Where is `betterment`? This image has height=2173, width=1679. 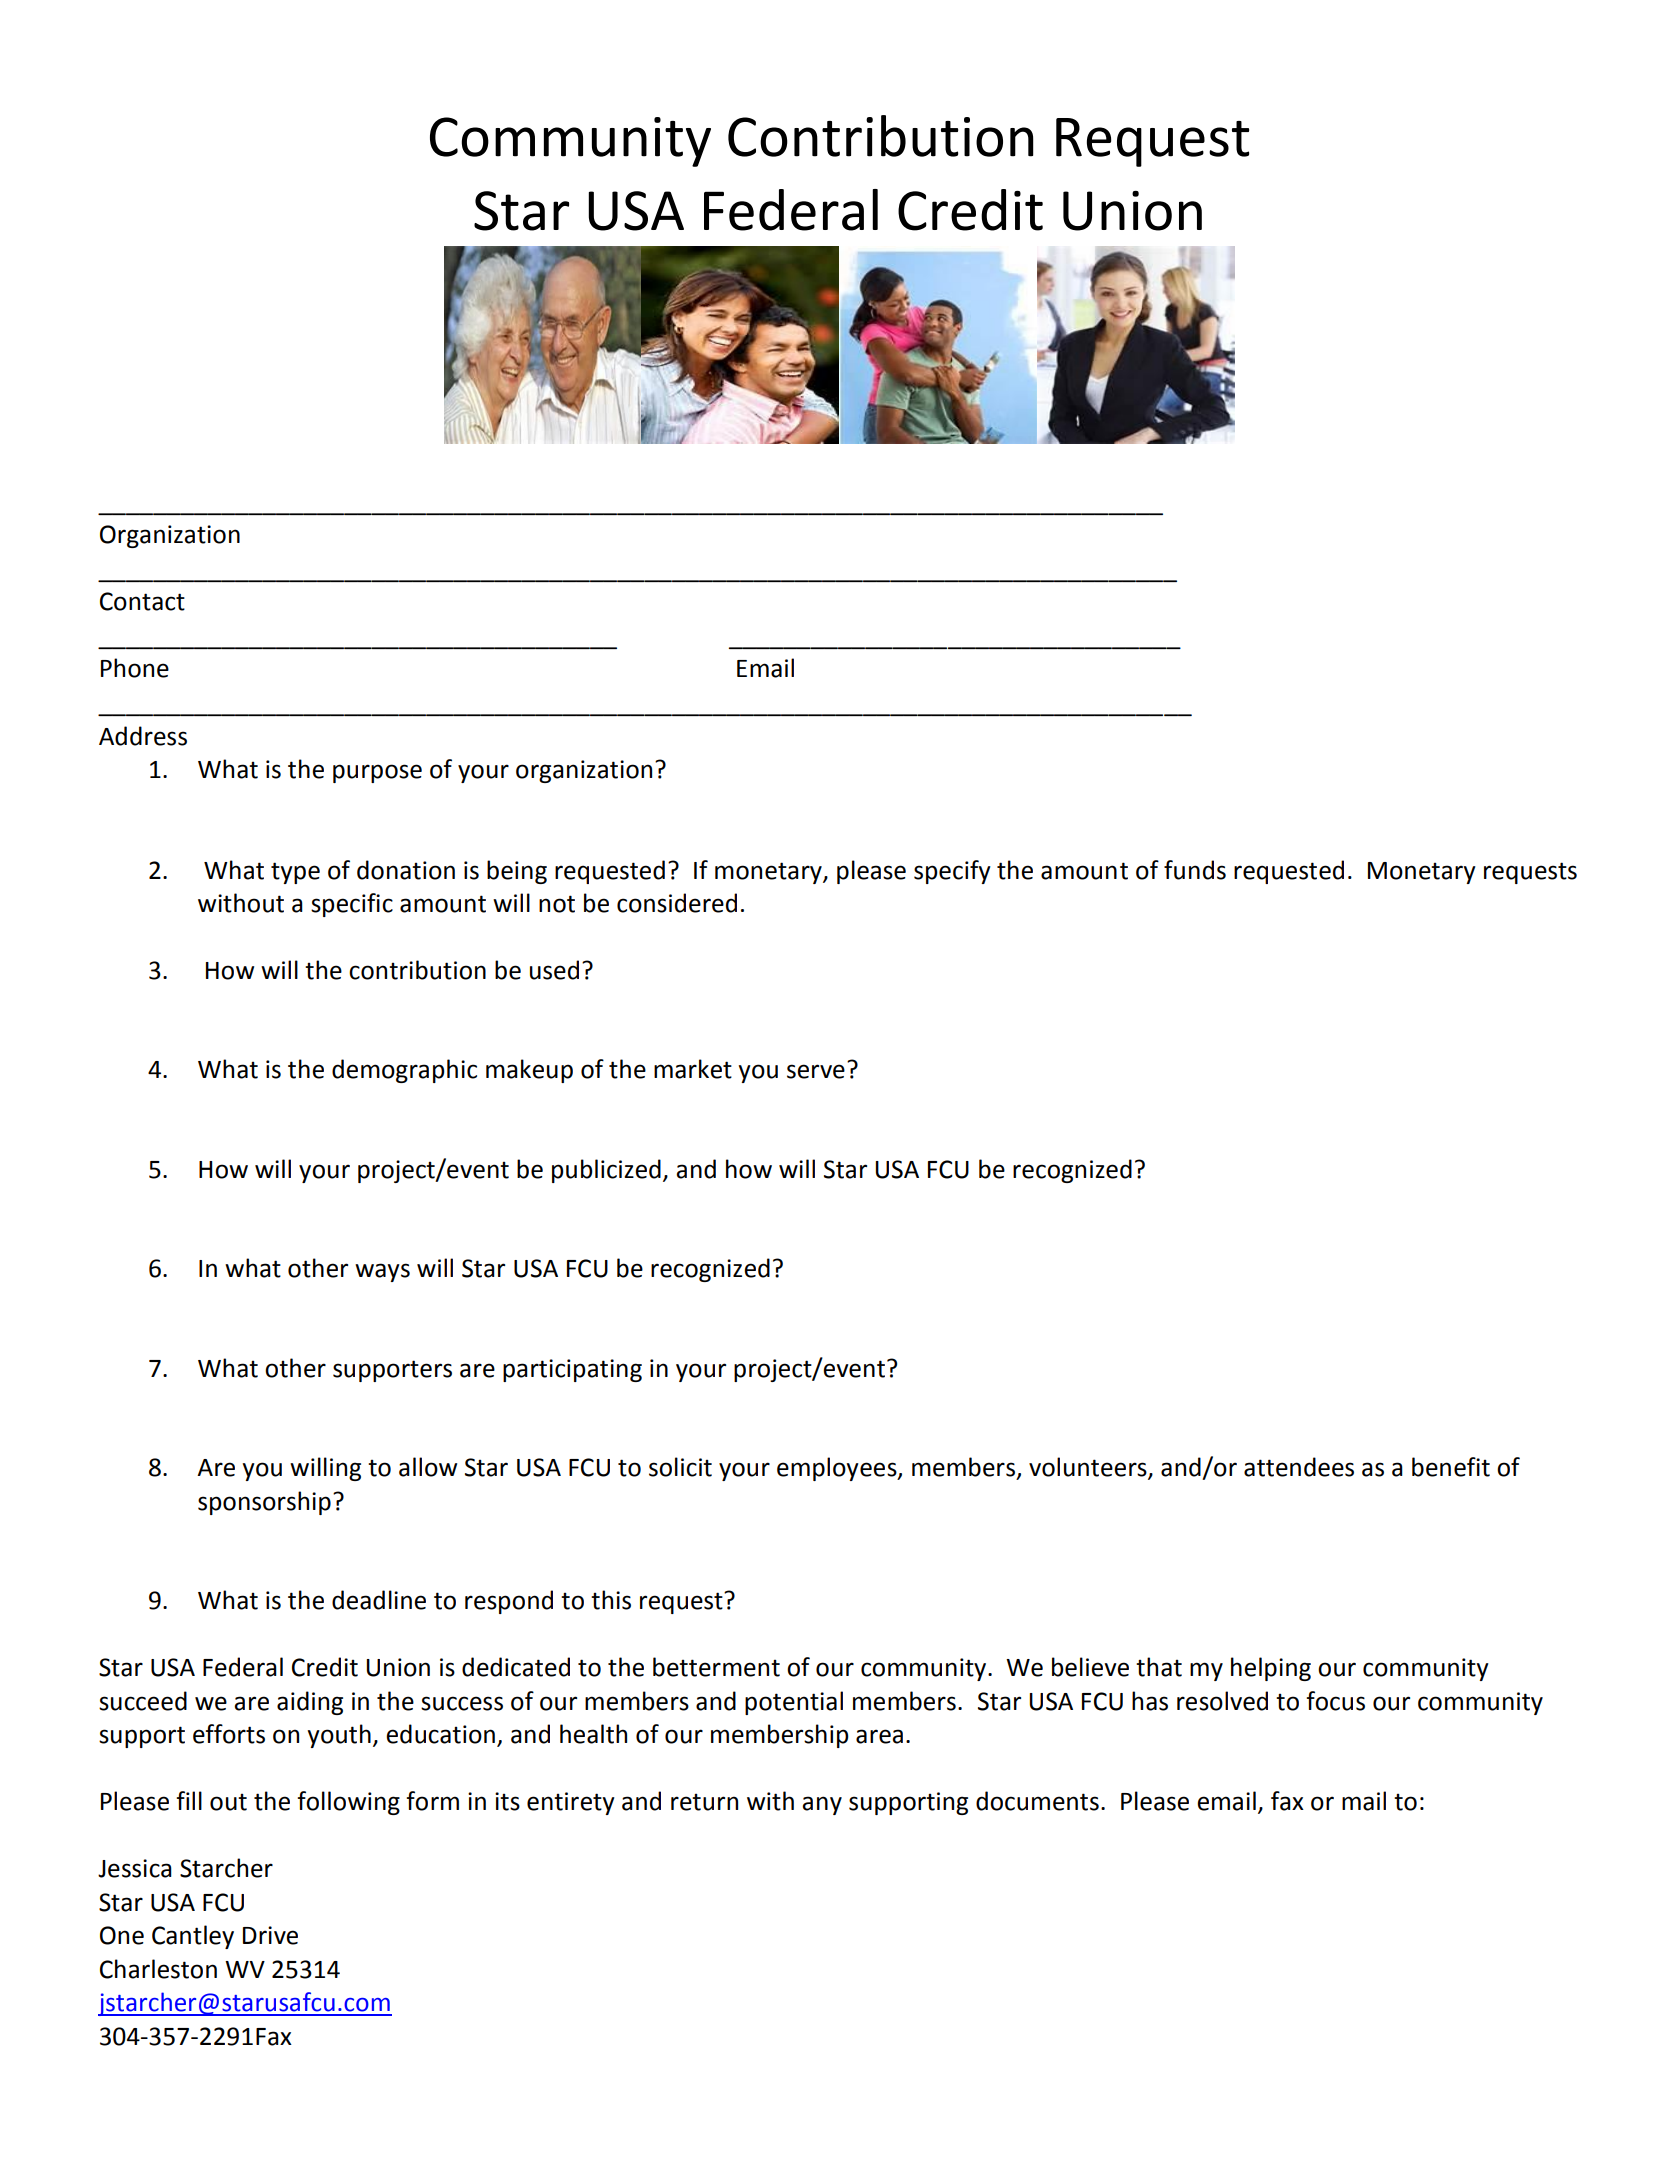
betterment is located at coordinates (716, 1667).
